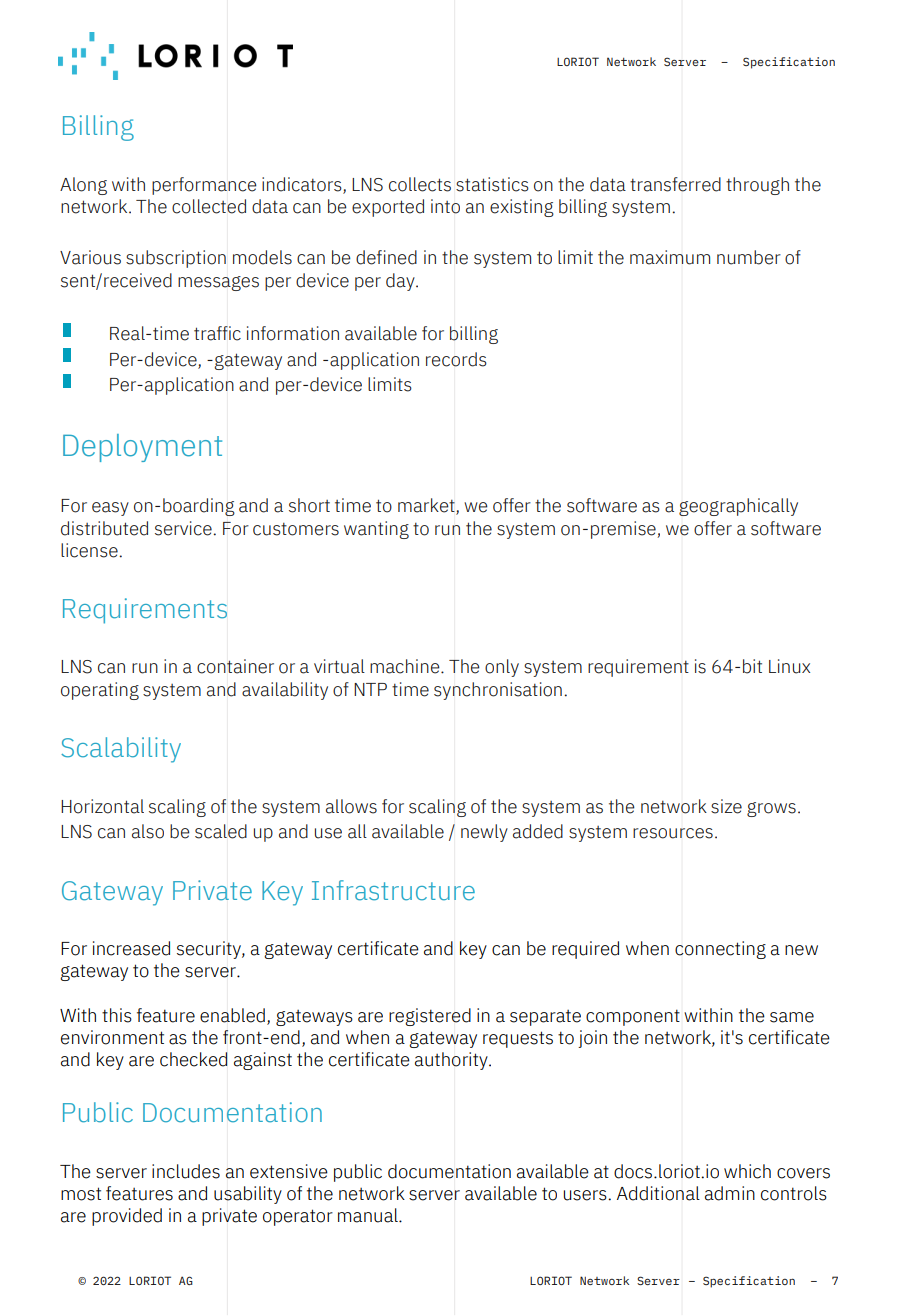 The image size is (911, 1316). I want to click on collected, so click(209, 206).
